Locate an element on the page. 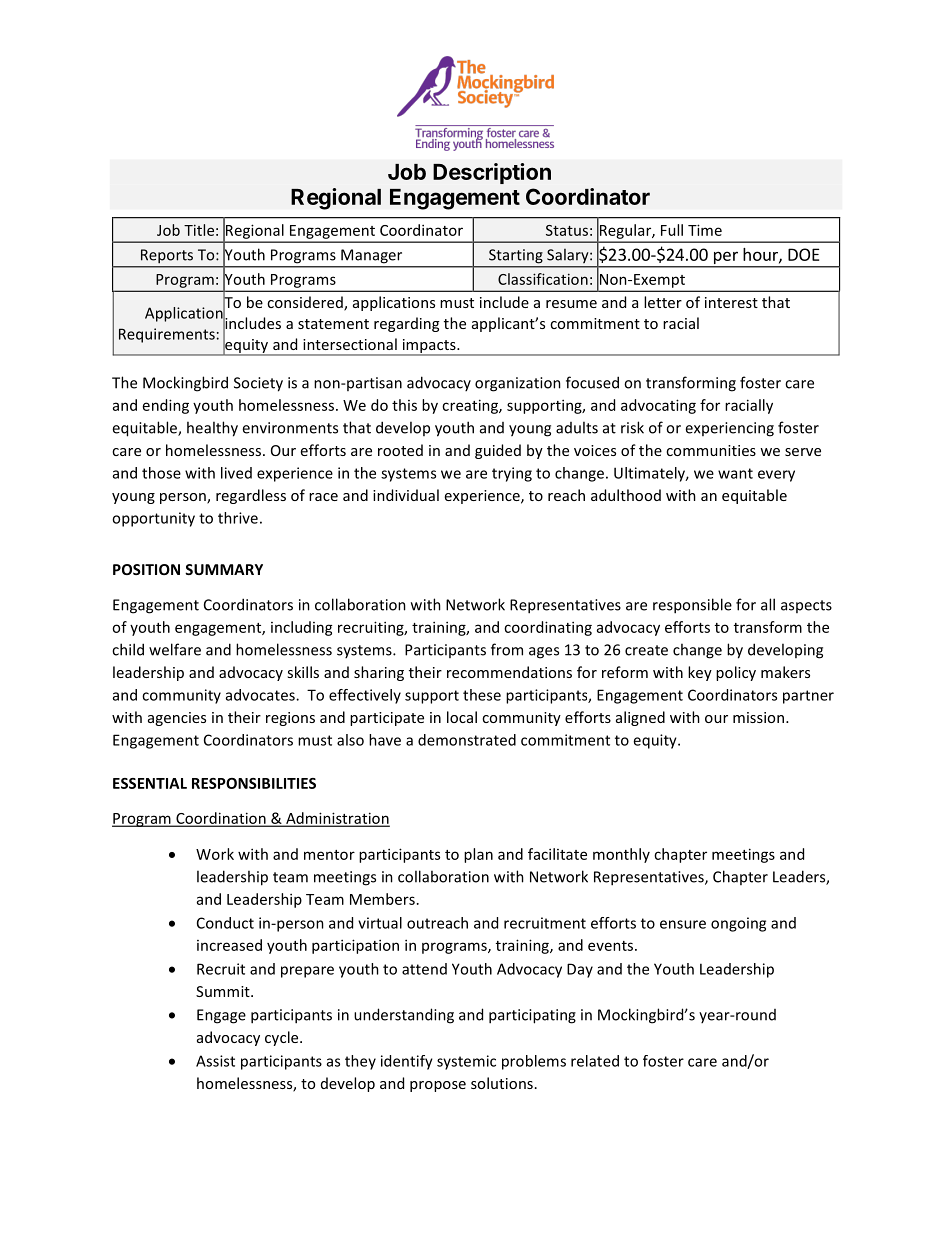 This page has width=952, height=1233. plan is located at coordinates (478, 855).
